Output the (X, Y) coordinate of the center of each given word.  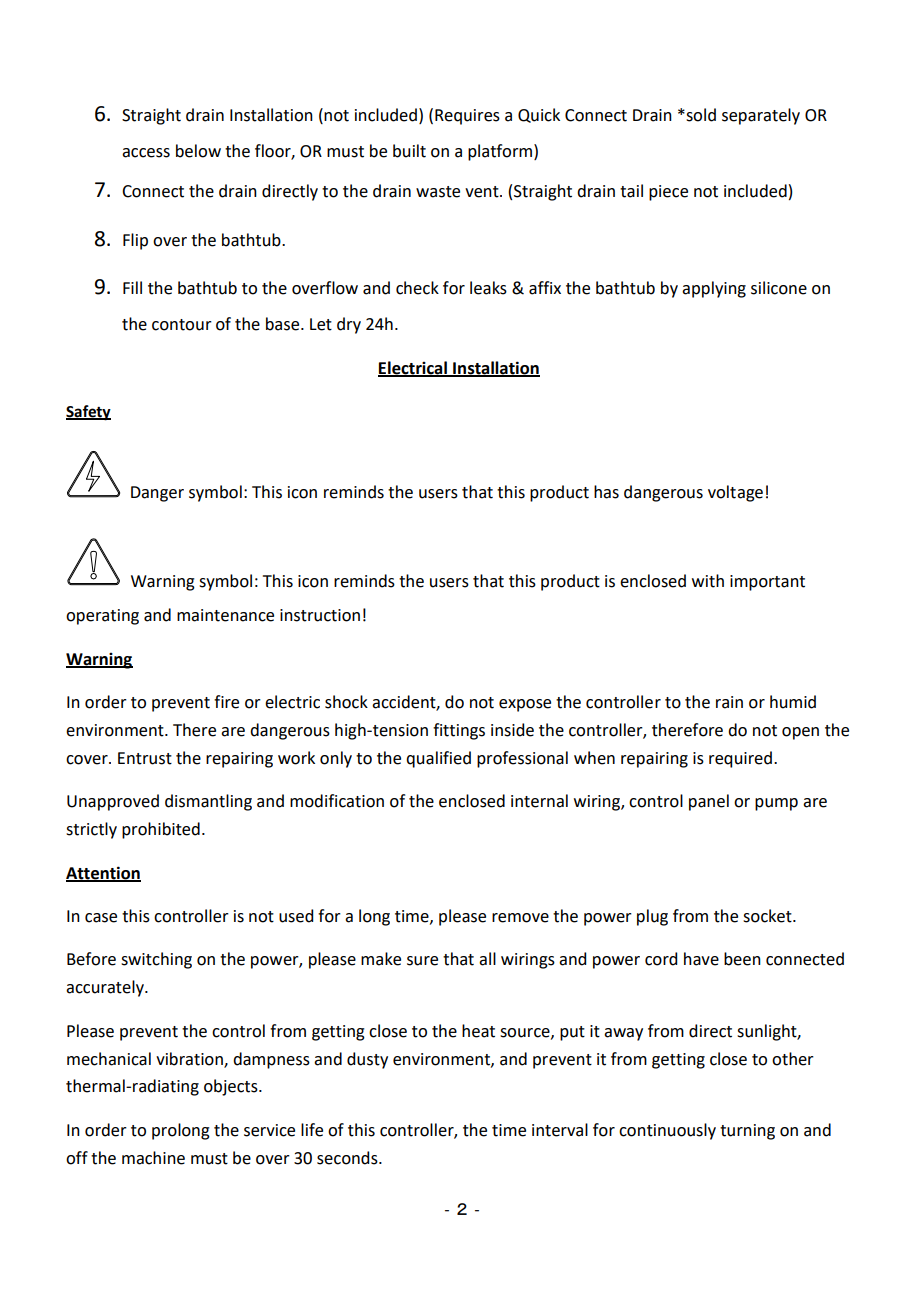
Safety (88, 413)
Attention (103, 873)
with (708, 581)
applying (714, 289)
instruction (320, 615)
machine (153, 1158)
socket (768, 916)
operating (102, 617)
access (146, 153)
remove (520, 918)
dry (349, 325)
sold (700, 115)
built (409, 151)
